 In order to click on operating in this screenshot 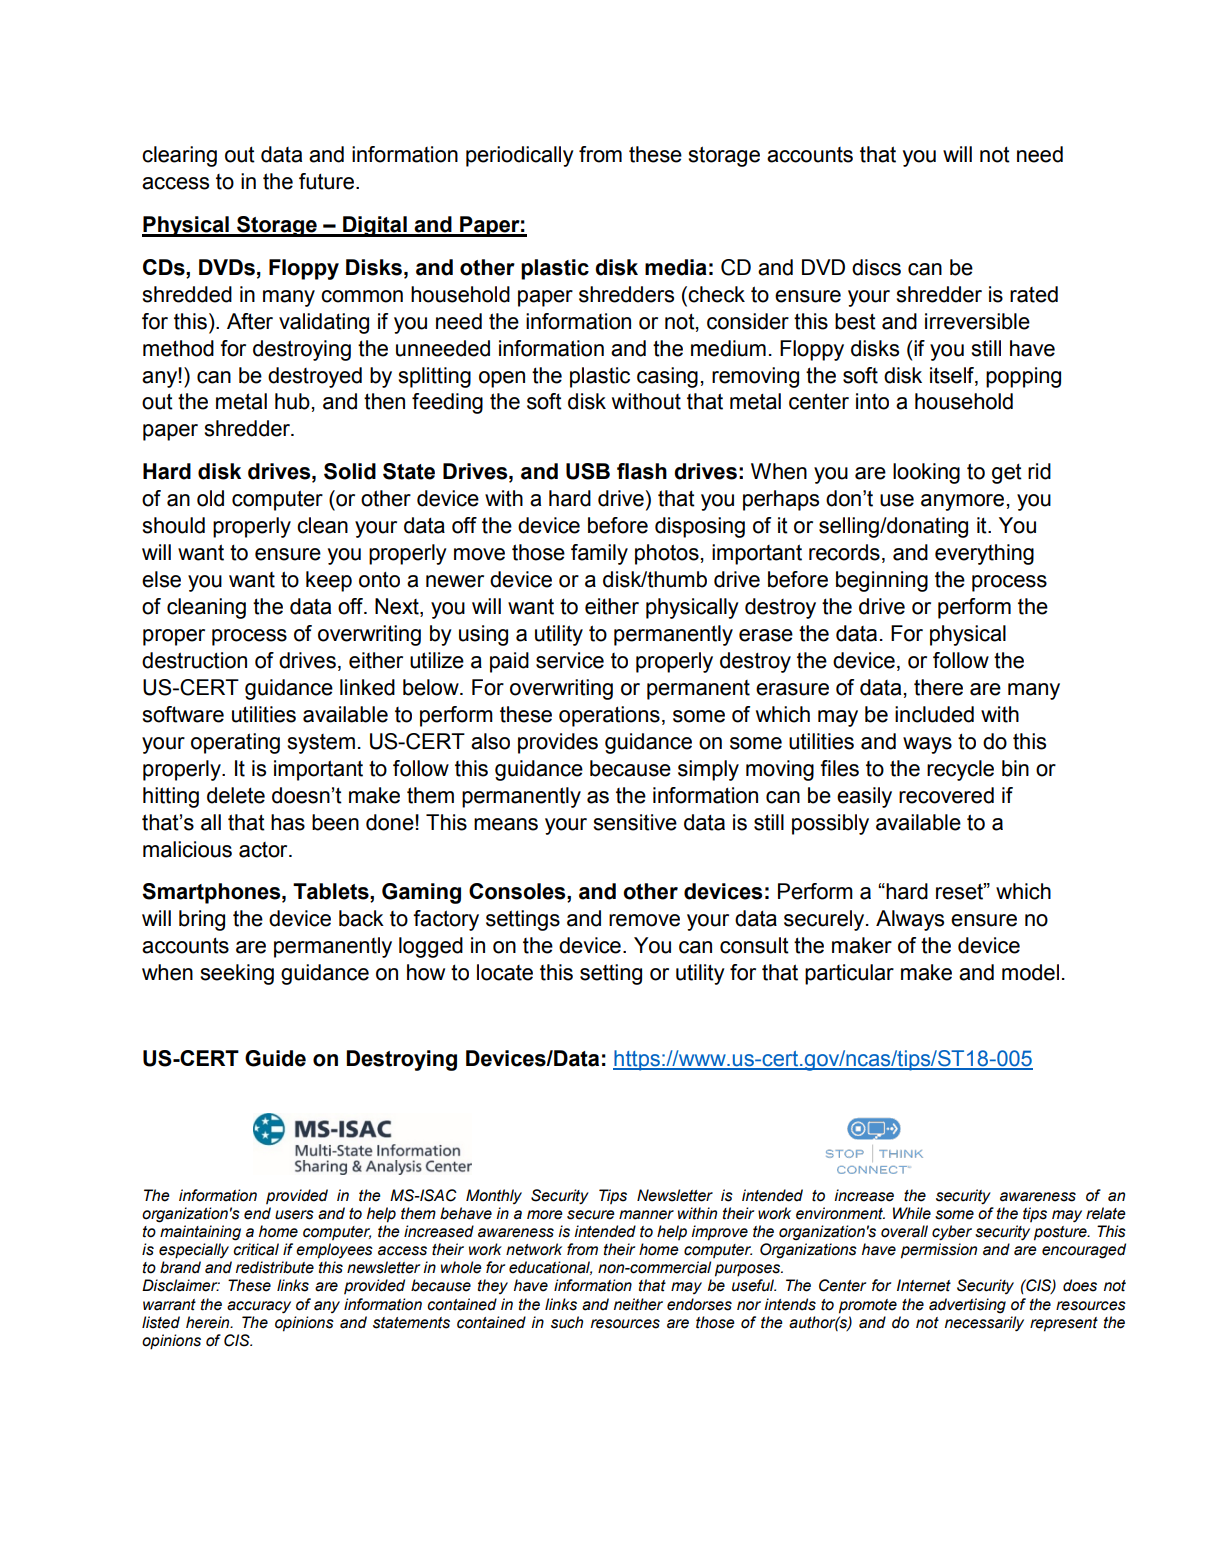, I will do `click(235, 743)`.
